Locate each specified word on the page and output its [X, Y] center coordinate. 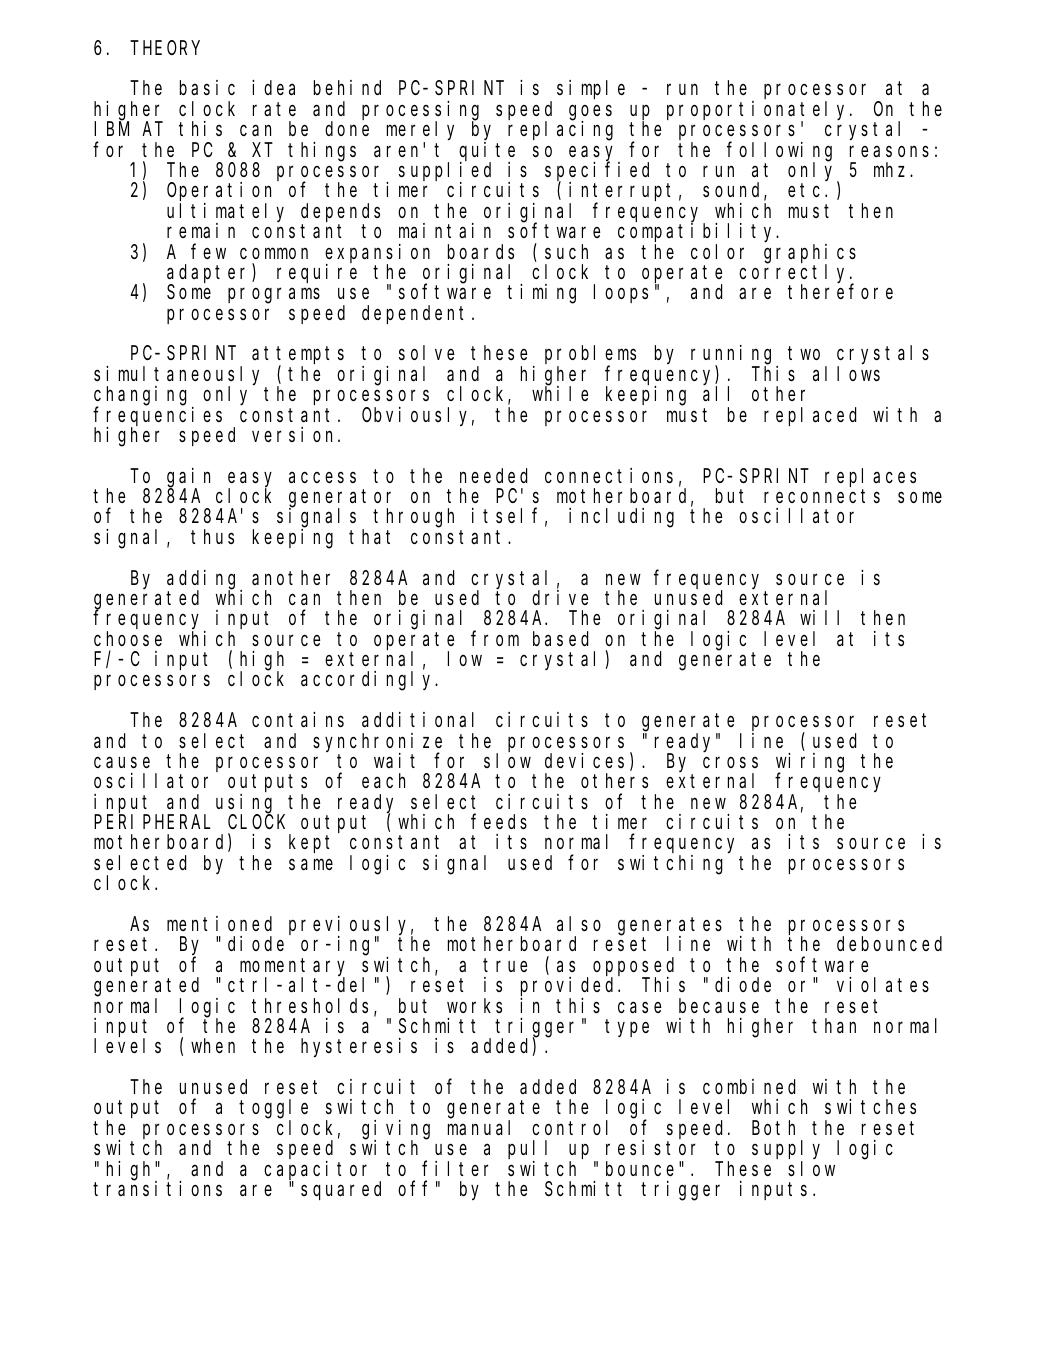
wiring [810, 763]
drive [560, 597]
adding [204, 580]
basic [207, 87]
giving [396, 1130]
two [804, 353]
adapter [210, 274]
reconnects [822, 496]
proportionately [759, 111]
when [213, 1046]
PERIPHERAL [152, 822]
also [579, 924]
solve [426, 353]
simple [591, 89]
